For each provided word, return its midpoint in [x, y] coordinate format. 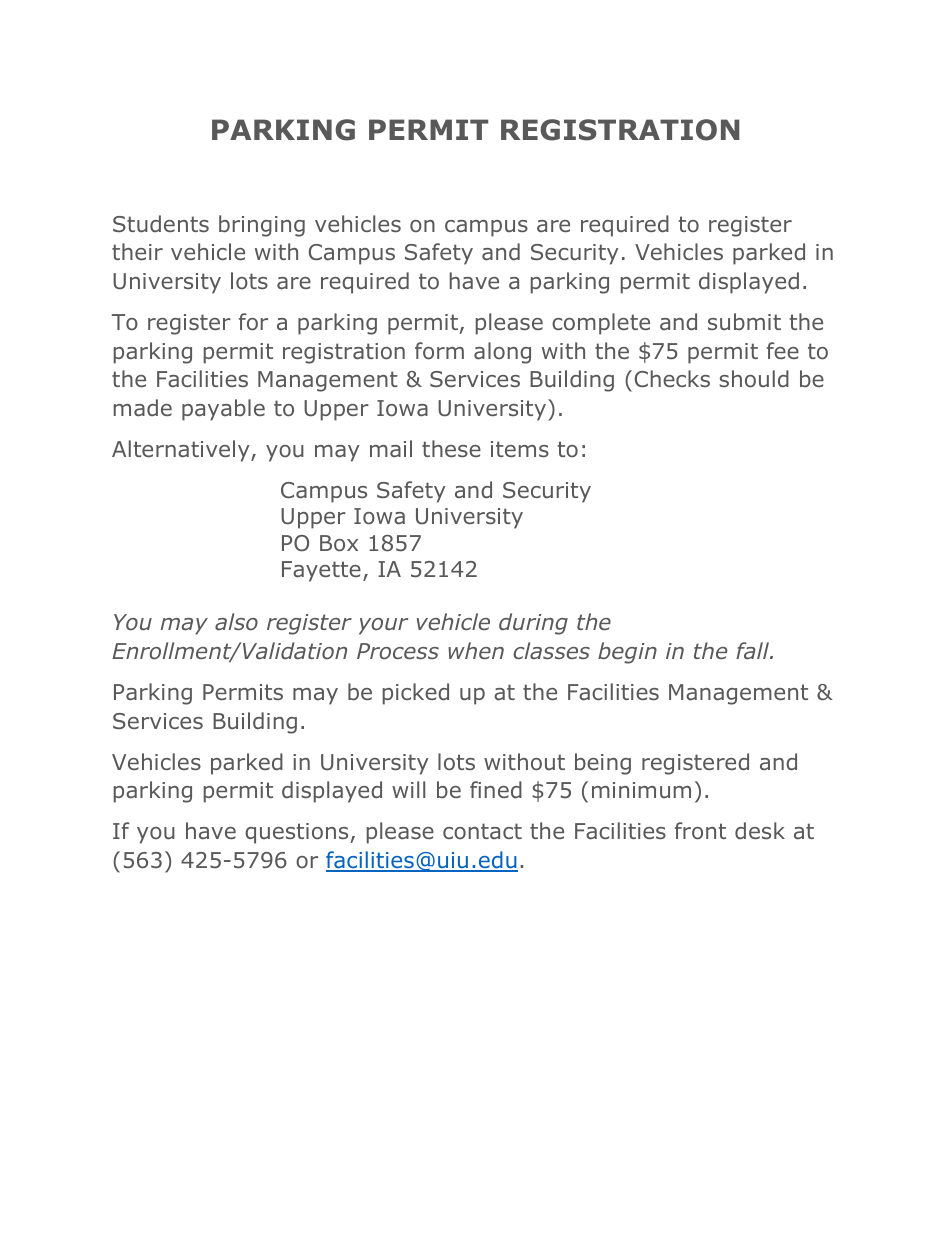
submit [744, 322]
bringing [262, 226]
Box [339, 543]
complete [601, 324]
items [520, 449]
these [451, 448]
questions [298, 833]
